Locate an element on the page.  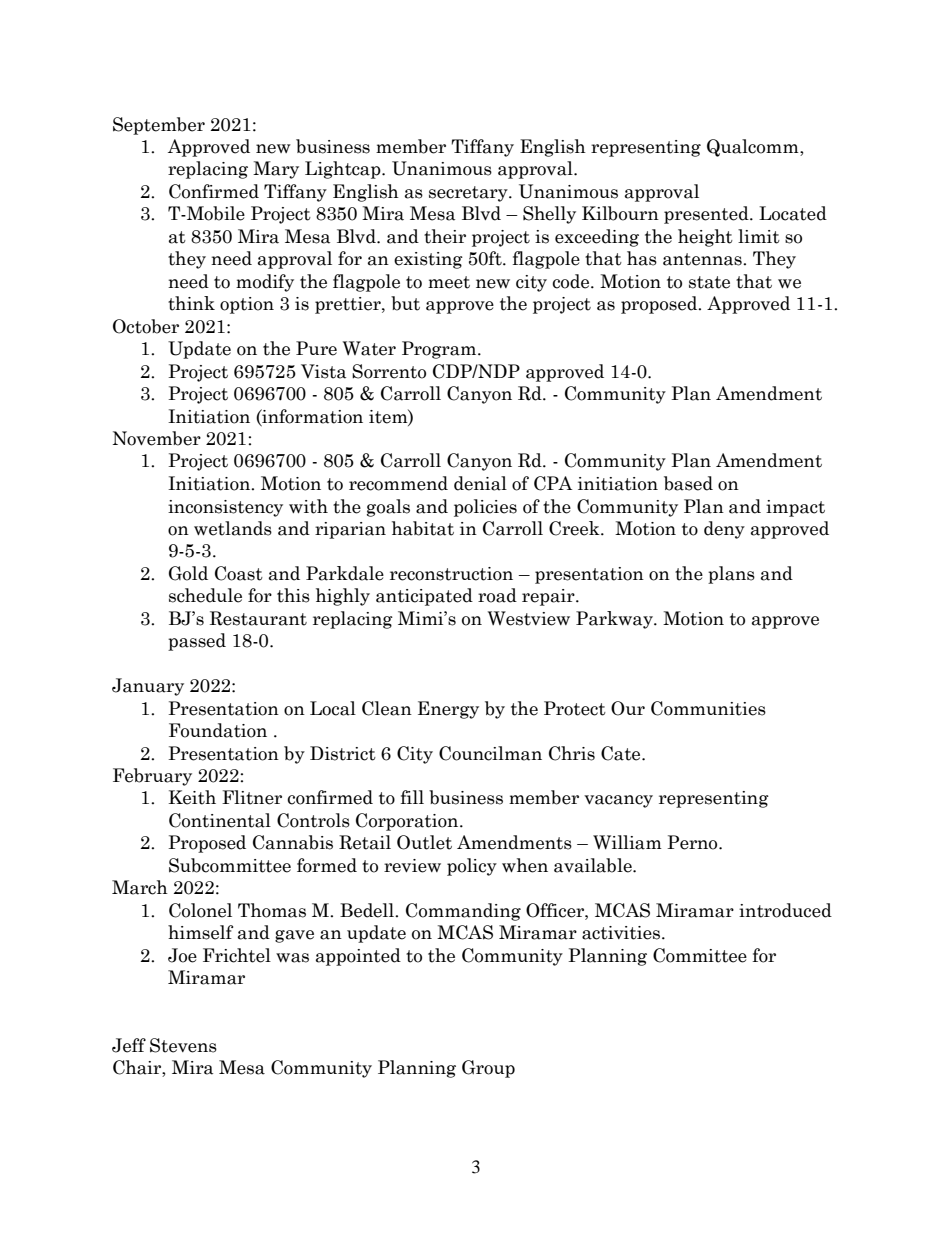
Continental is located at coordinates (220, 820).
